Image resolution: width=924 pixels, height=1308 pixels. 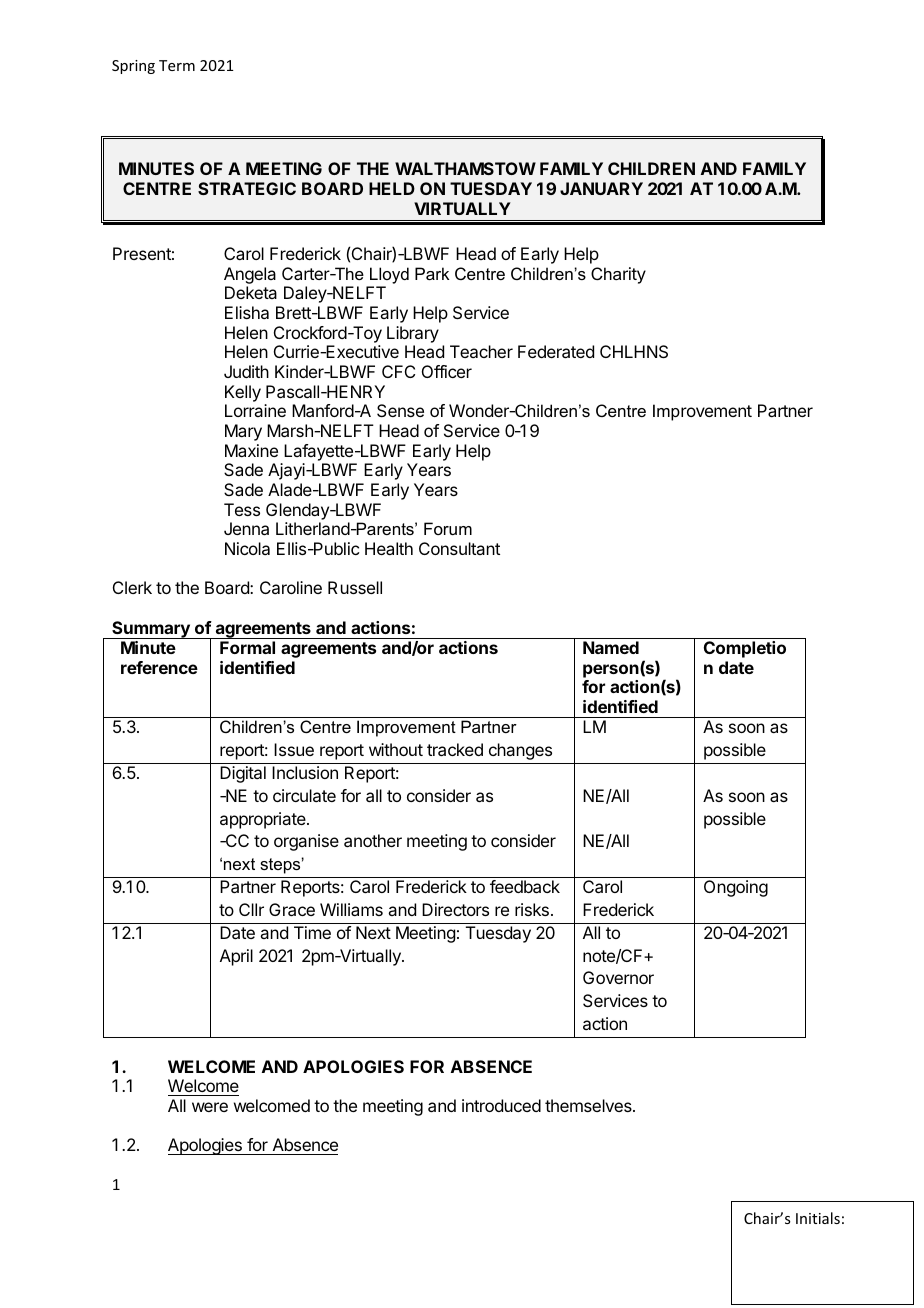 I want to click on Formal, so click(x=247, y=647).
